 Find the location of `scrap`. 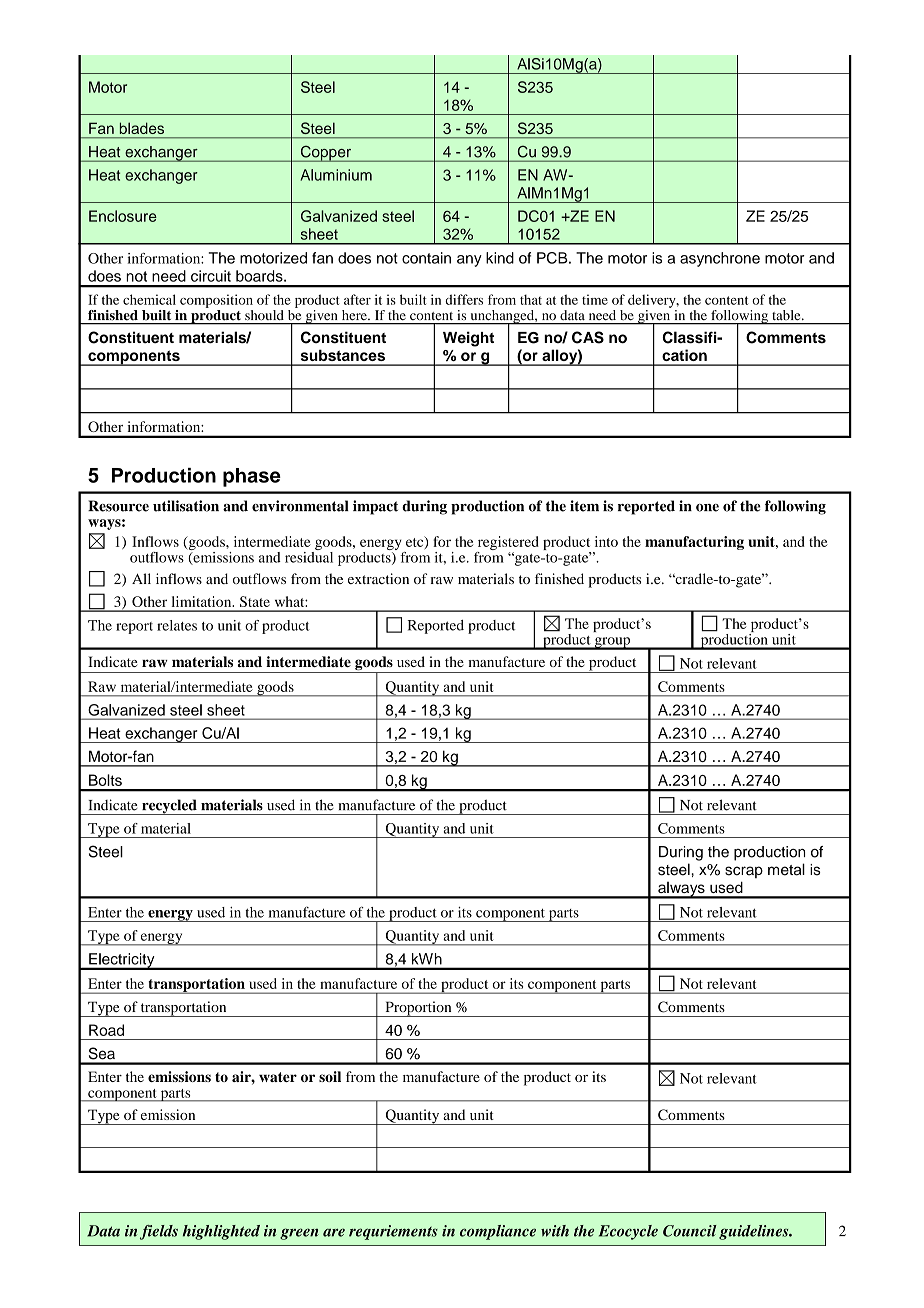

scrap is located at coordinates (744, 872).
